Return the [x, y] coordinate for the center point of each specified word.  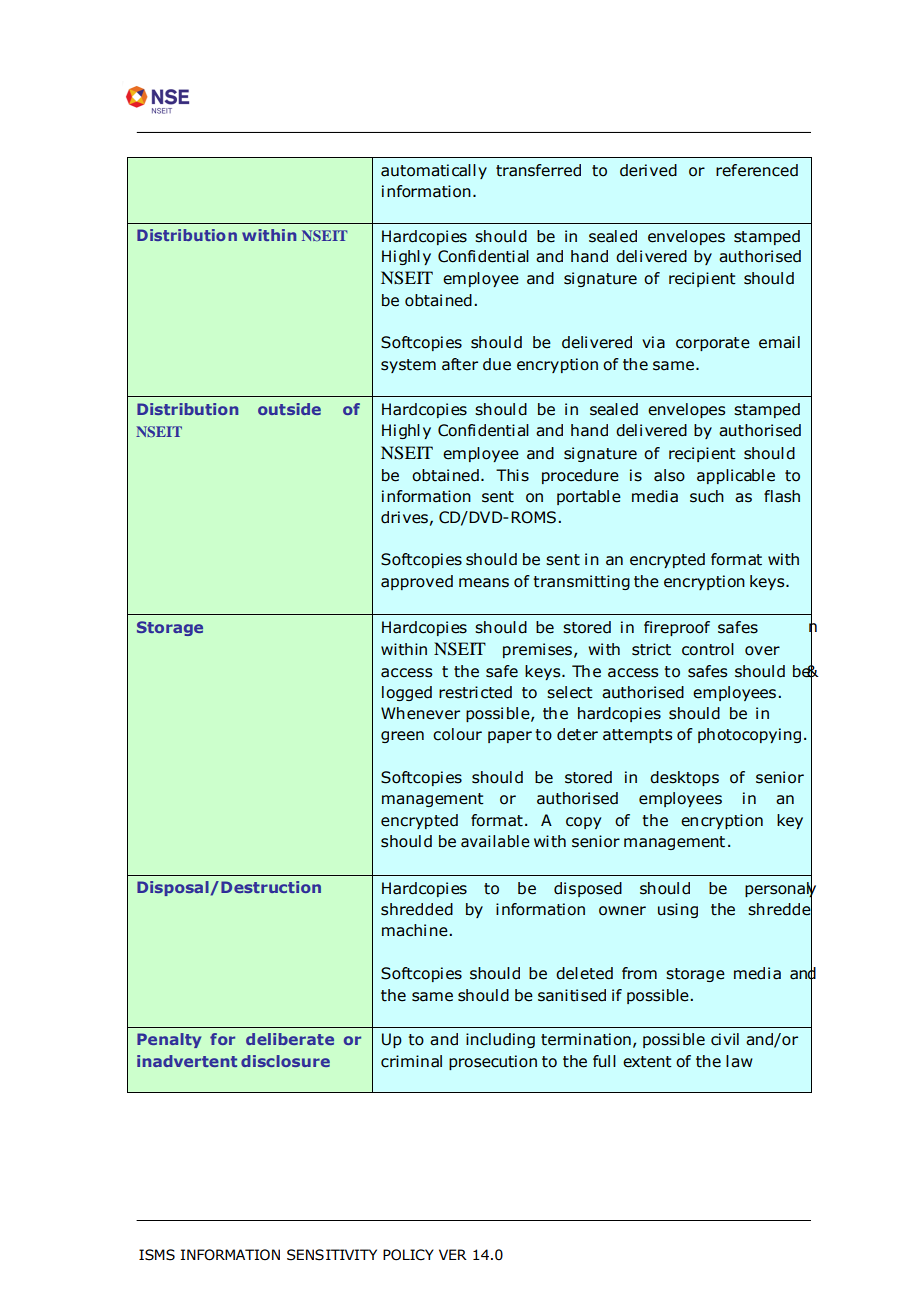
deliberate [290, 1039]
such [707, 496]
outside [289, 409]
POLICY [408, 1255]
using [678, 910]
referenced [757, 170]
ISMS [157, 1255]
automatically [434, 171]
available [495, 841]
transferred [538, 170]
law [739, 1061]
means [484, 583]
